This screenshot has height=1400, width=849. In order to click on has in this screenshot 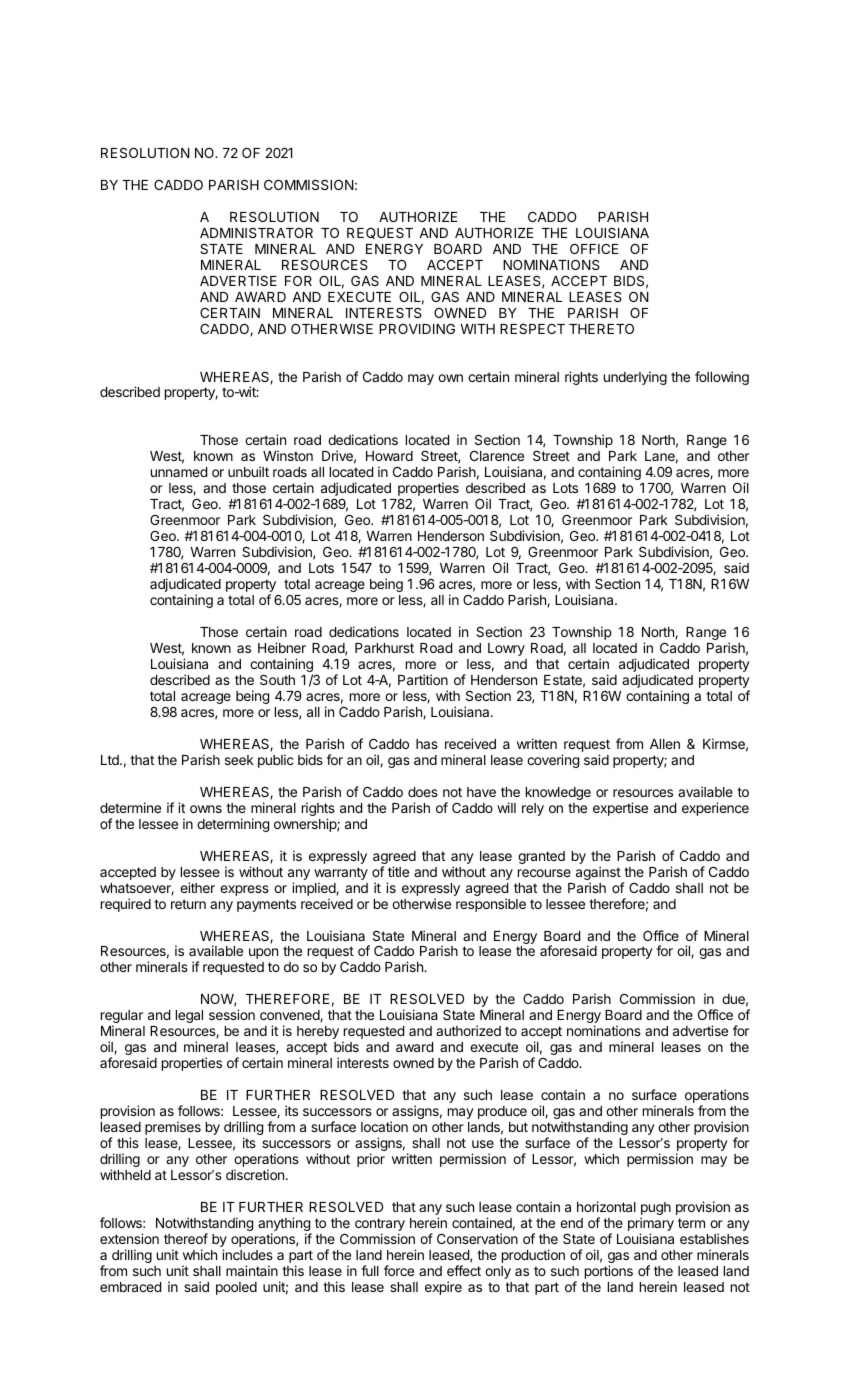, I will do `click(427, 744)`.
